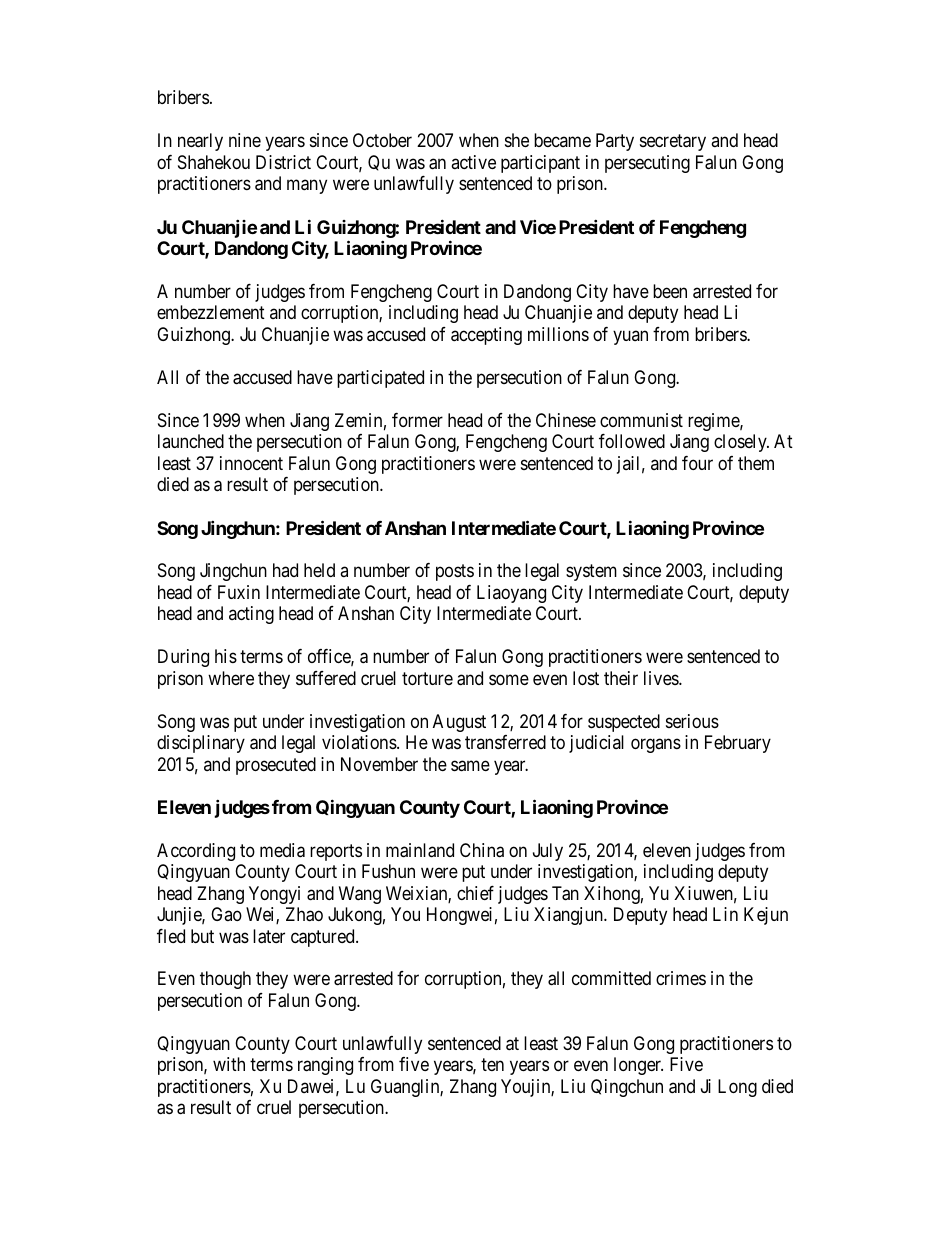 The width and height of the document is (952, 1233). Describe the element at coordinates (455, 572) in the document. I see `posts` at that location.
